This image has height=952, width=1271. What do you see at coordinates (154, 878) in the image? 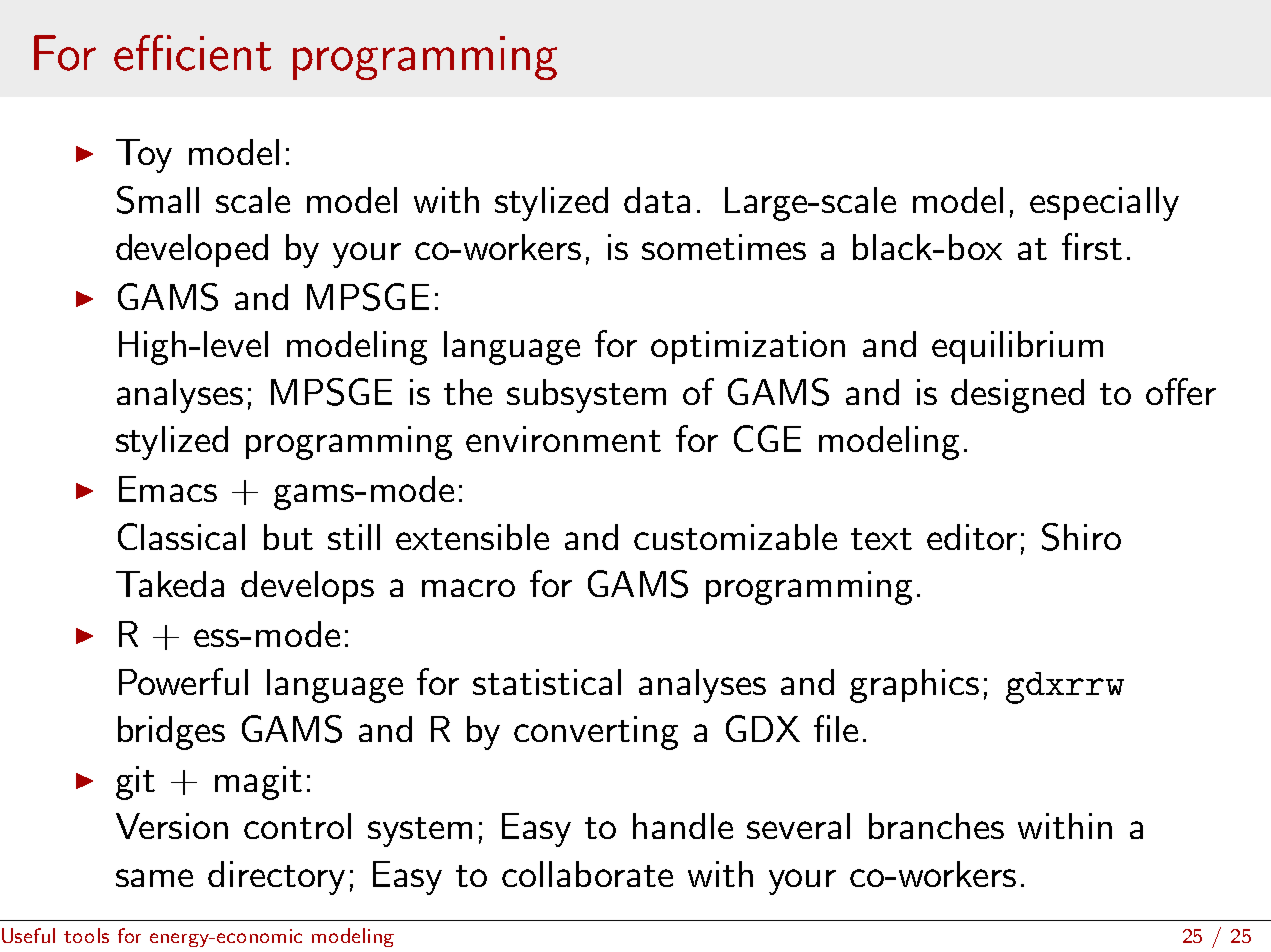
I see `same` at bounding box center [154, 878].
